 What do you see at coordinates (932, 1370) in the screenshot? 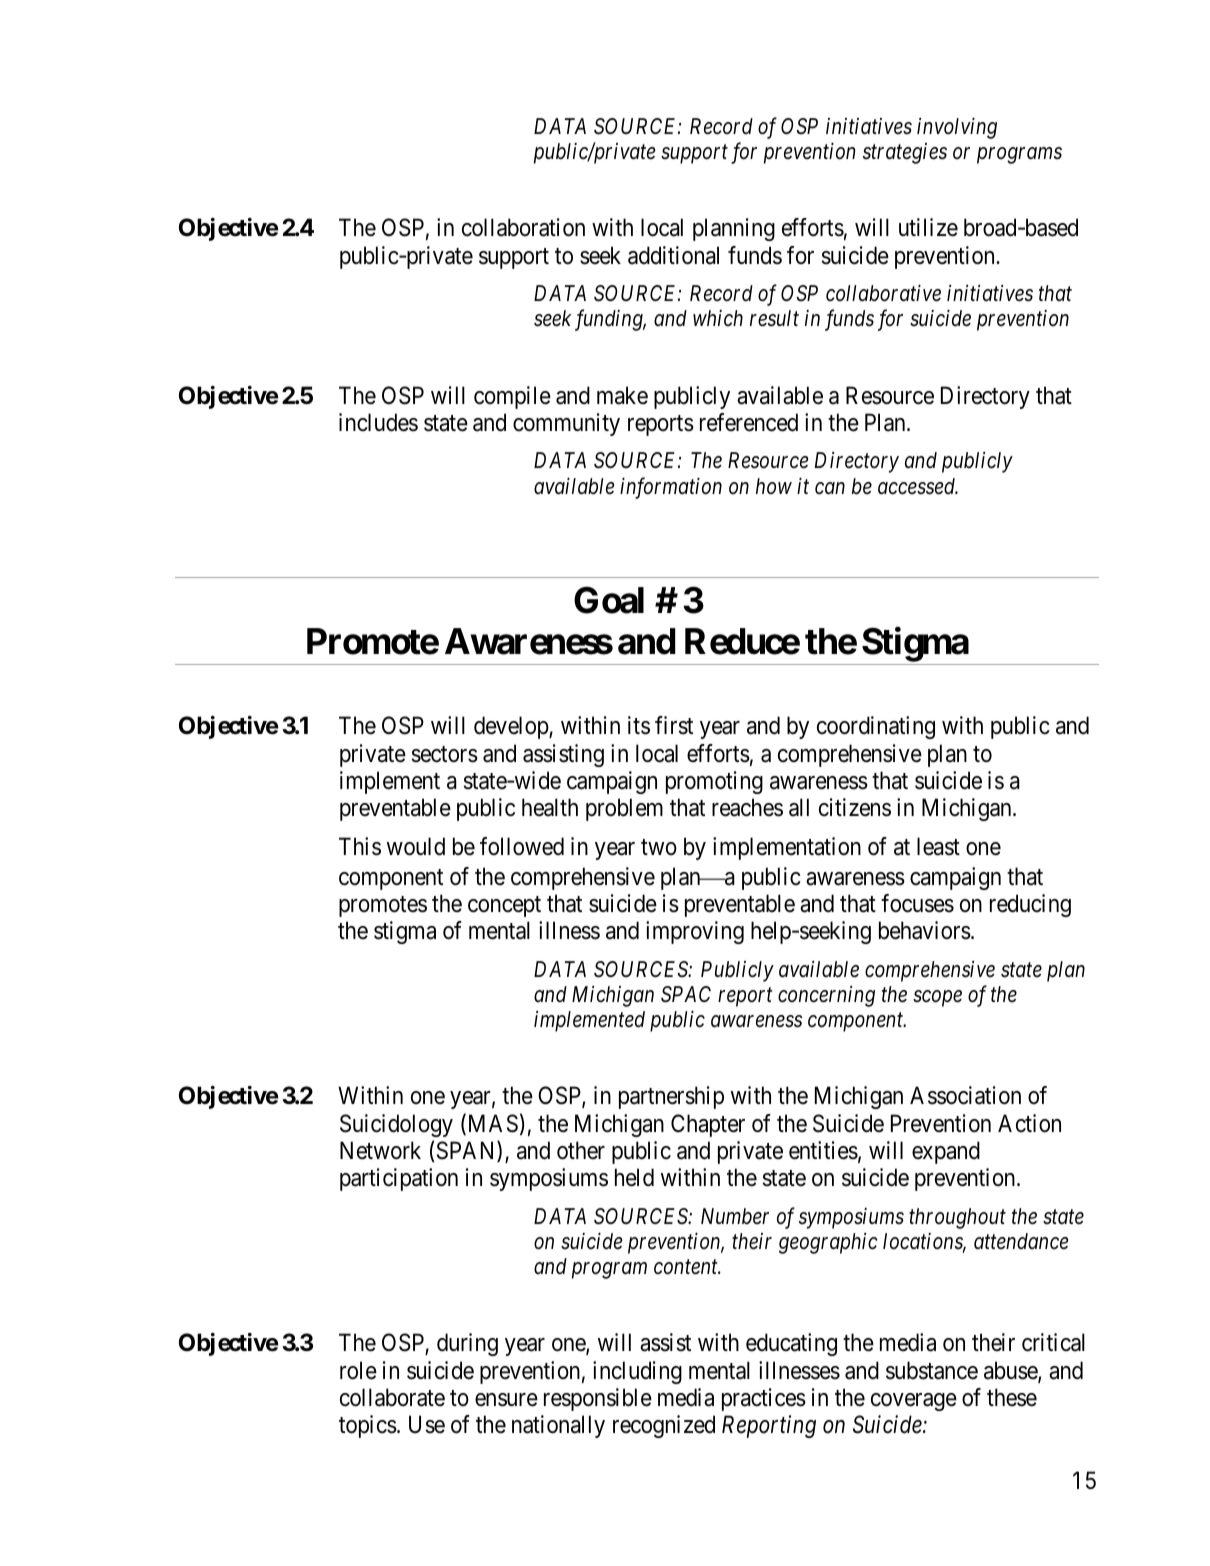
I see `substance` at bounding box center [932, 1370].
